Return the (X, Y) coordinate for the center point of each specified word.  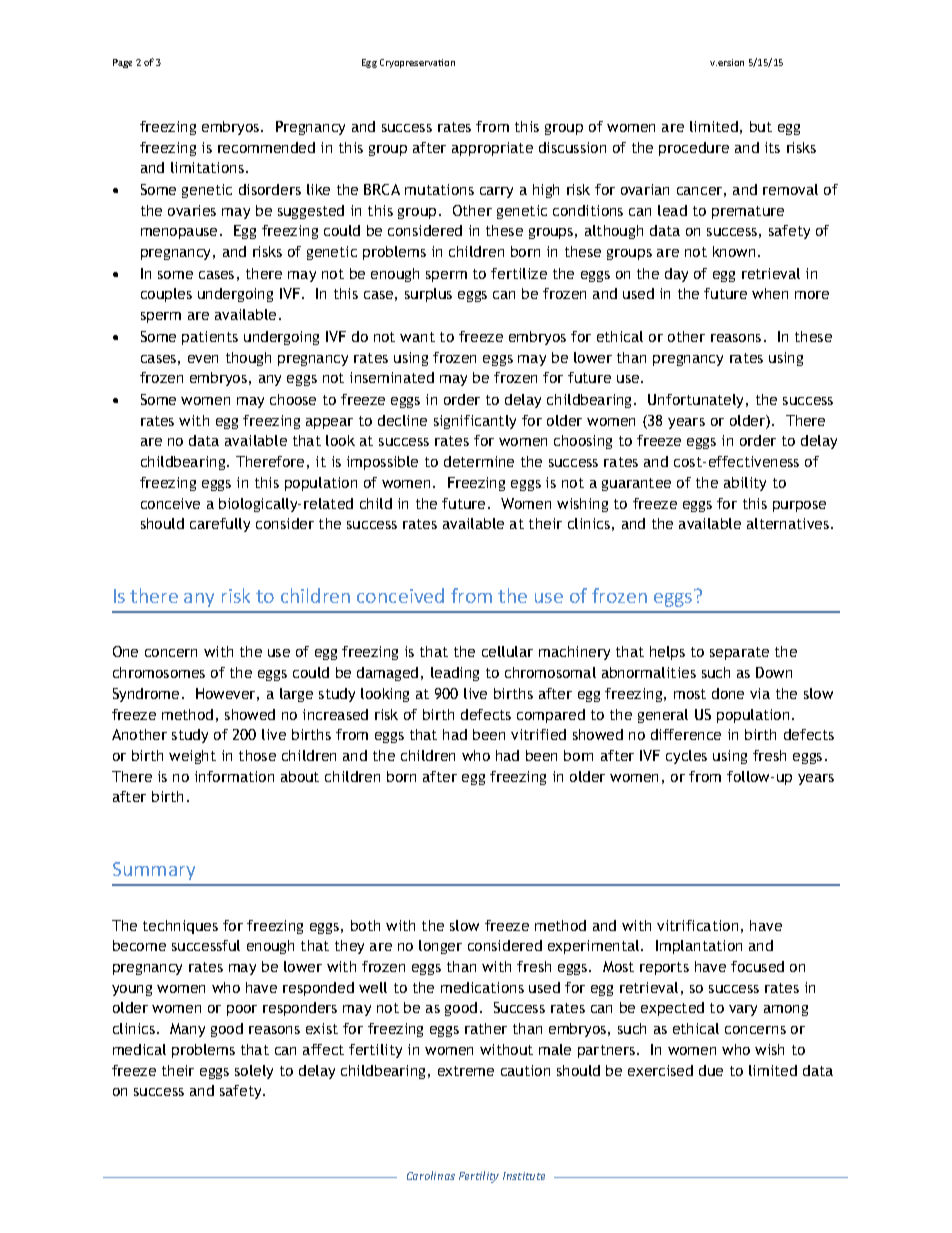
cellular (507, 651)
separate (739, 653)
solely (254, 1072)
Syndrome (146, 695)
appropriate (492, 149)
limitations (207, 167)
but (761, 126)
